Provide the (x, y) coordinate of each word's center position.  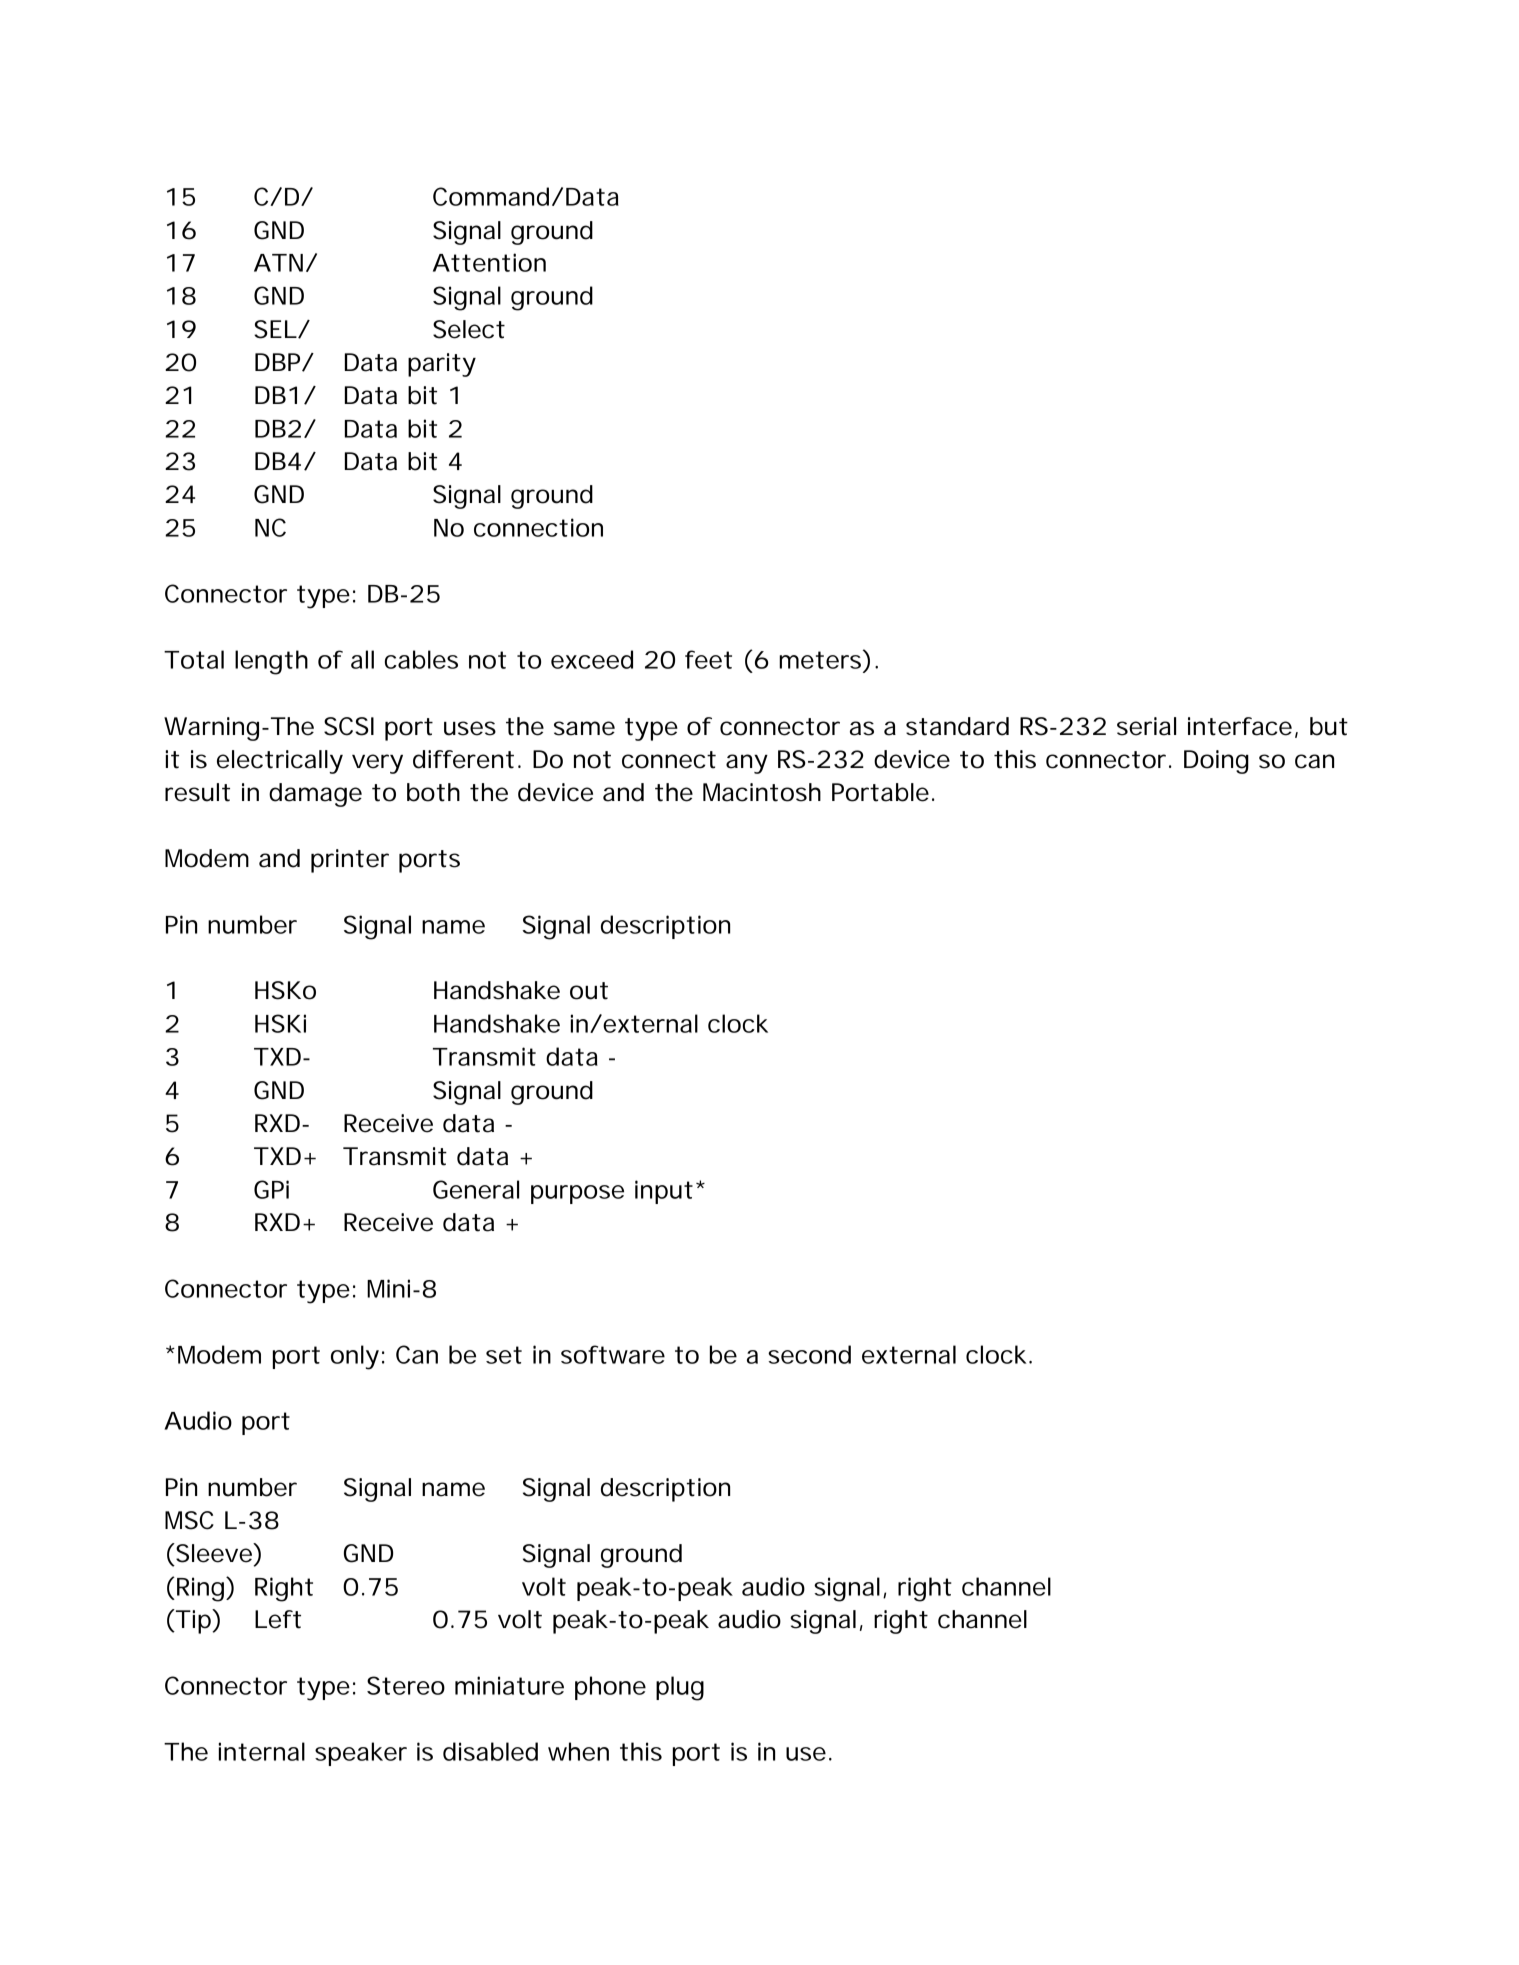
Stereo (406, 1685)
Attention (489, 262)
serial (1146, 726)
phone (610, 1688)
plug (680, 1688)
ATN (278, 263)
